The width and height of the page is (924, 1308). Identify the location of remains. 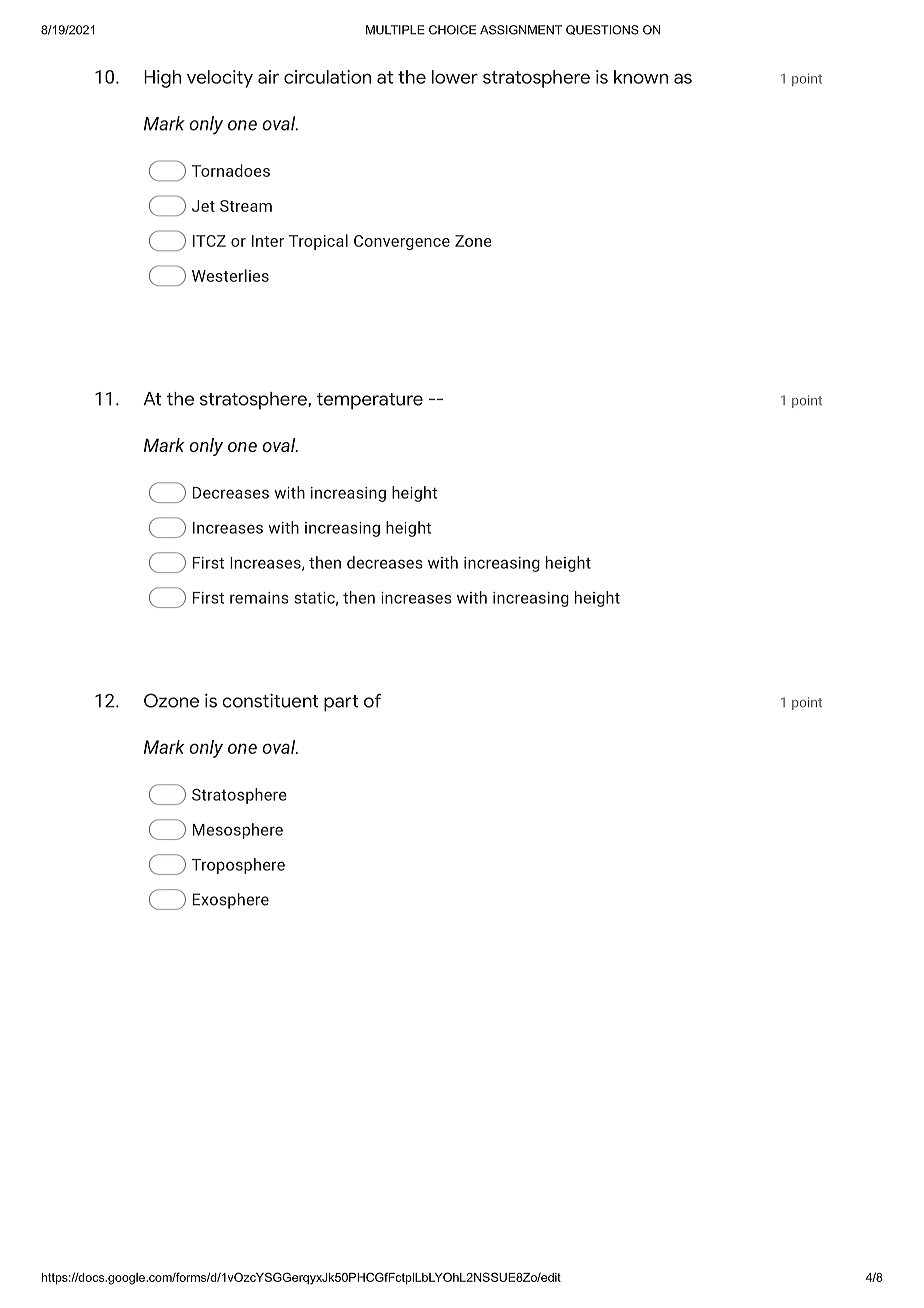
(259, 598).
